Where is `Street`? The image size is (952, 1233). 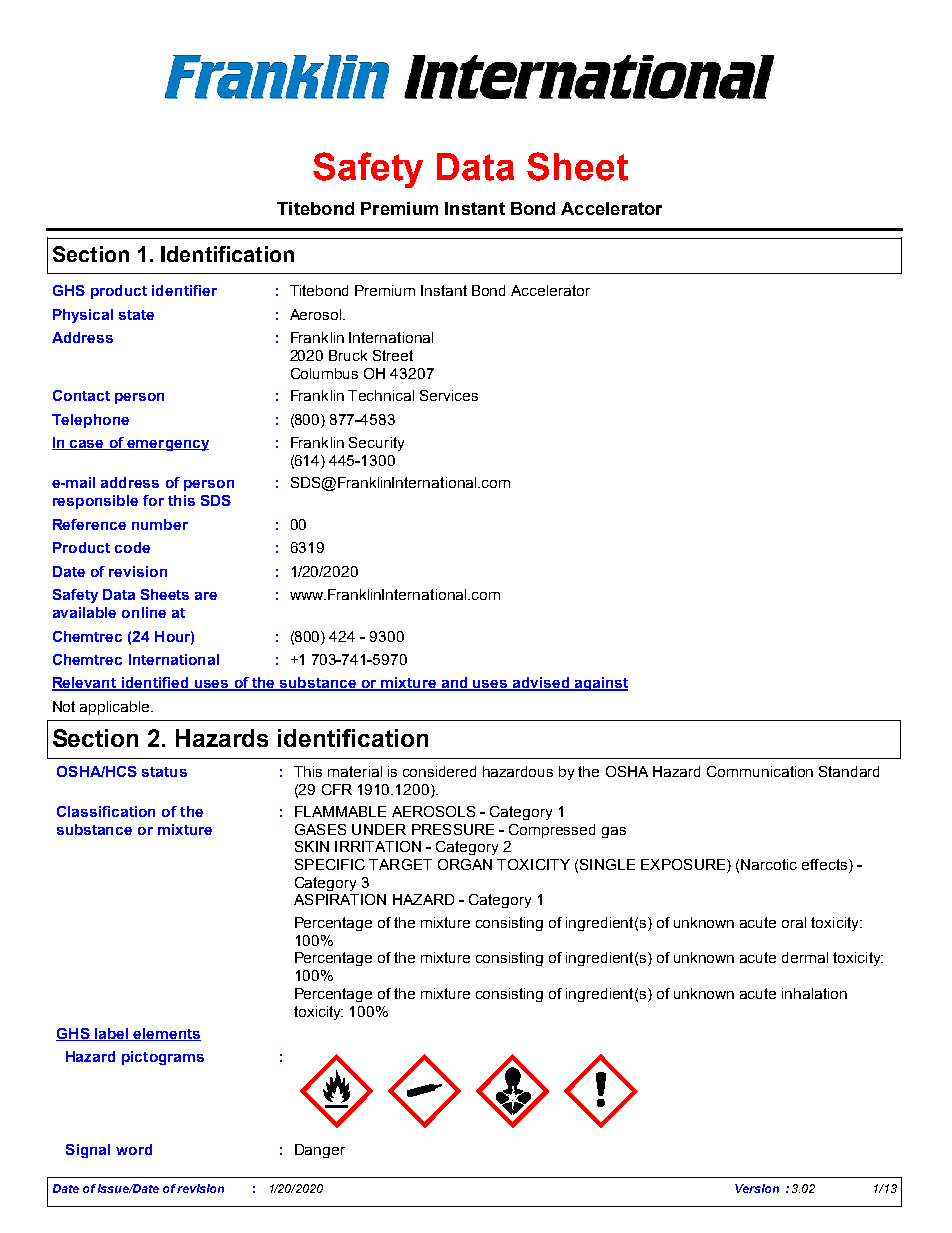
Street is located at coordinates (393, 355).
